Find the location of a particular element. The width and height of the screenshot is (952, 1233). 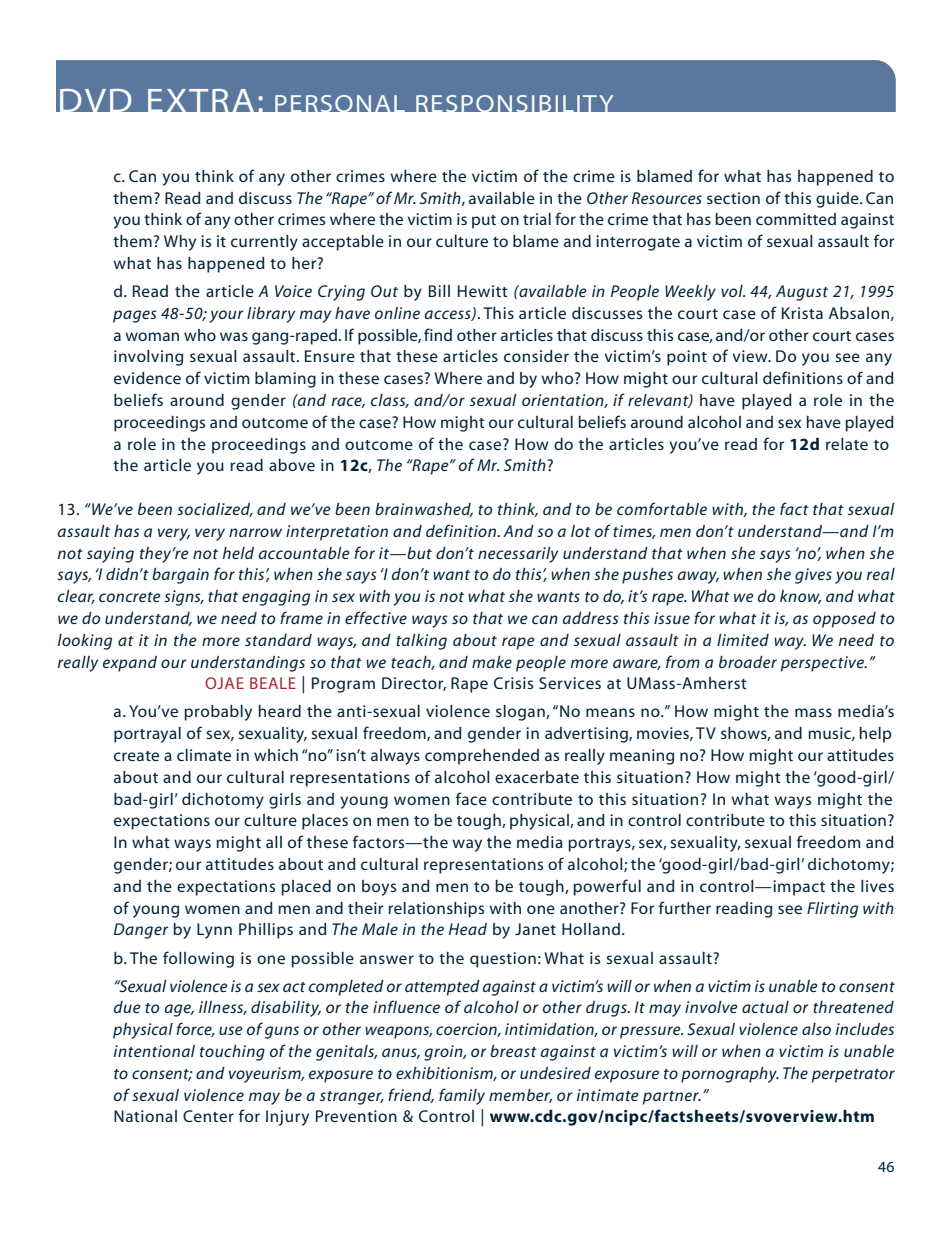

Danger is located at coordinates (141, 931).
